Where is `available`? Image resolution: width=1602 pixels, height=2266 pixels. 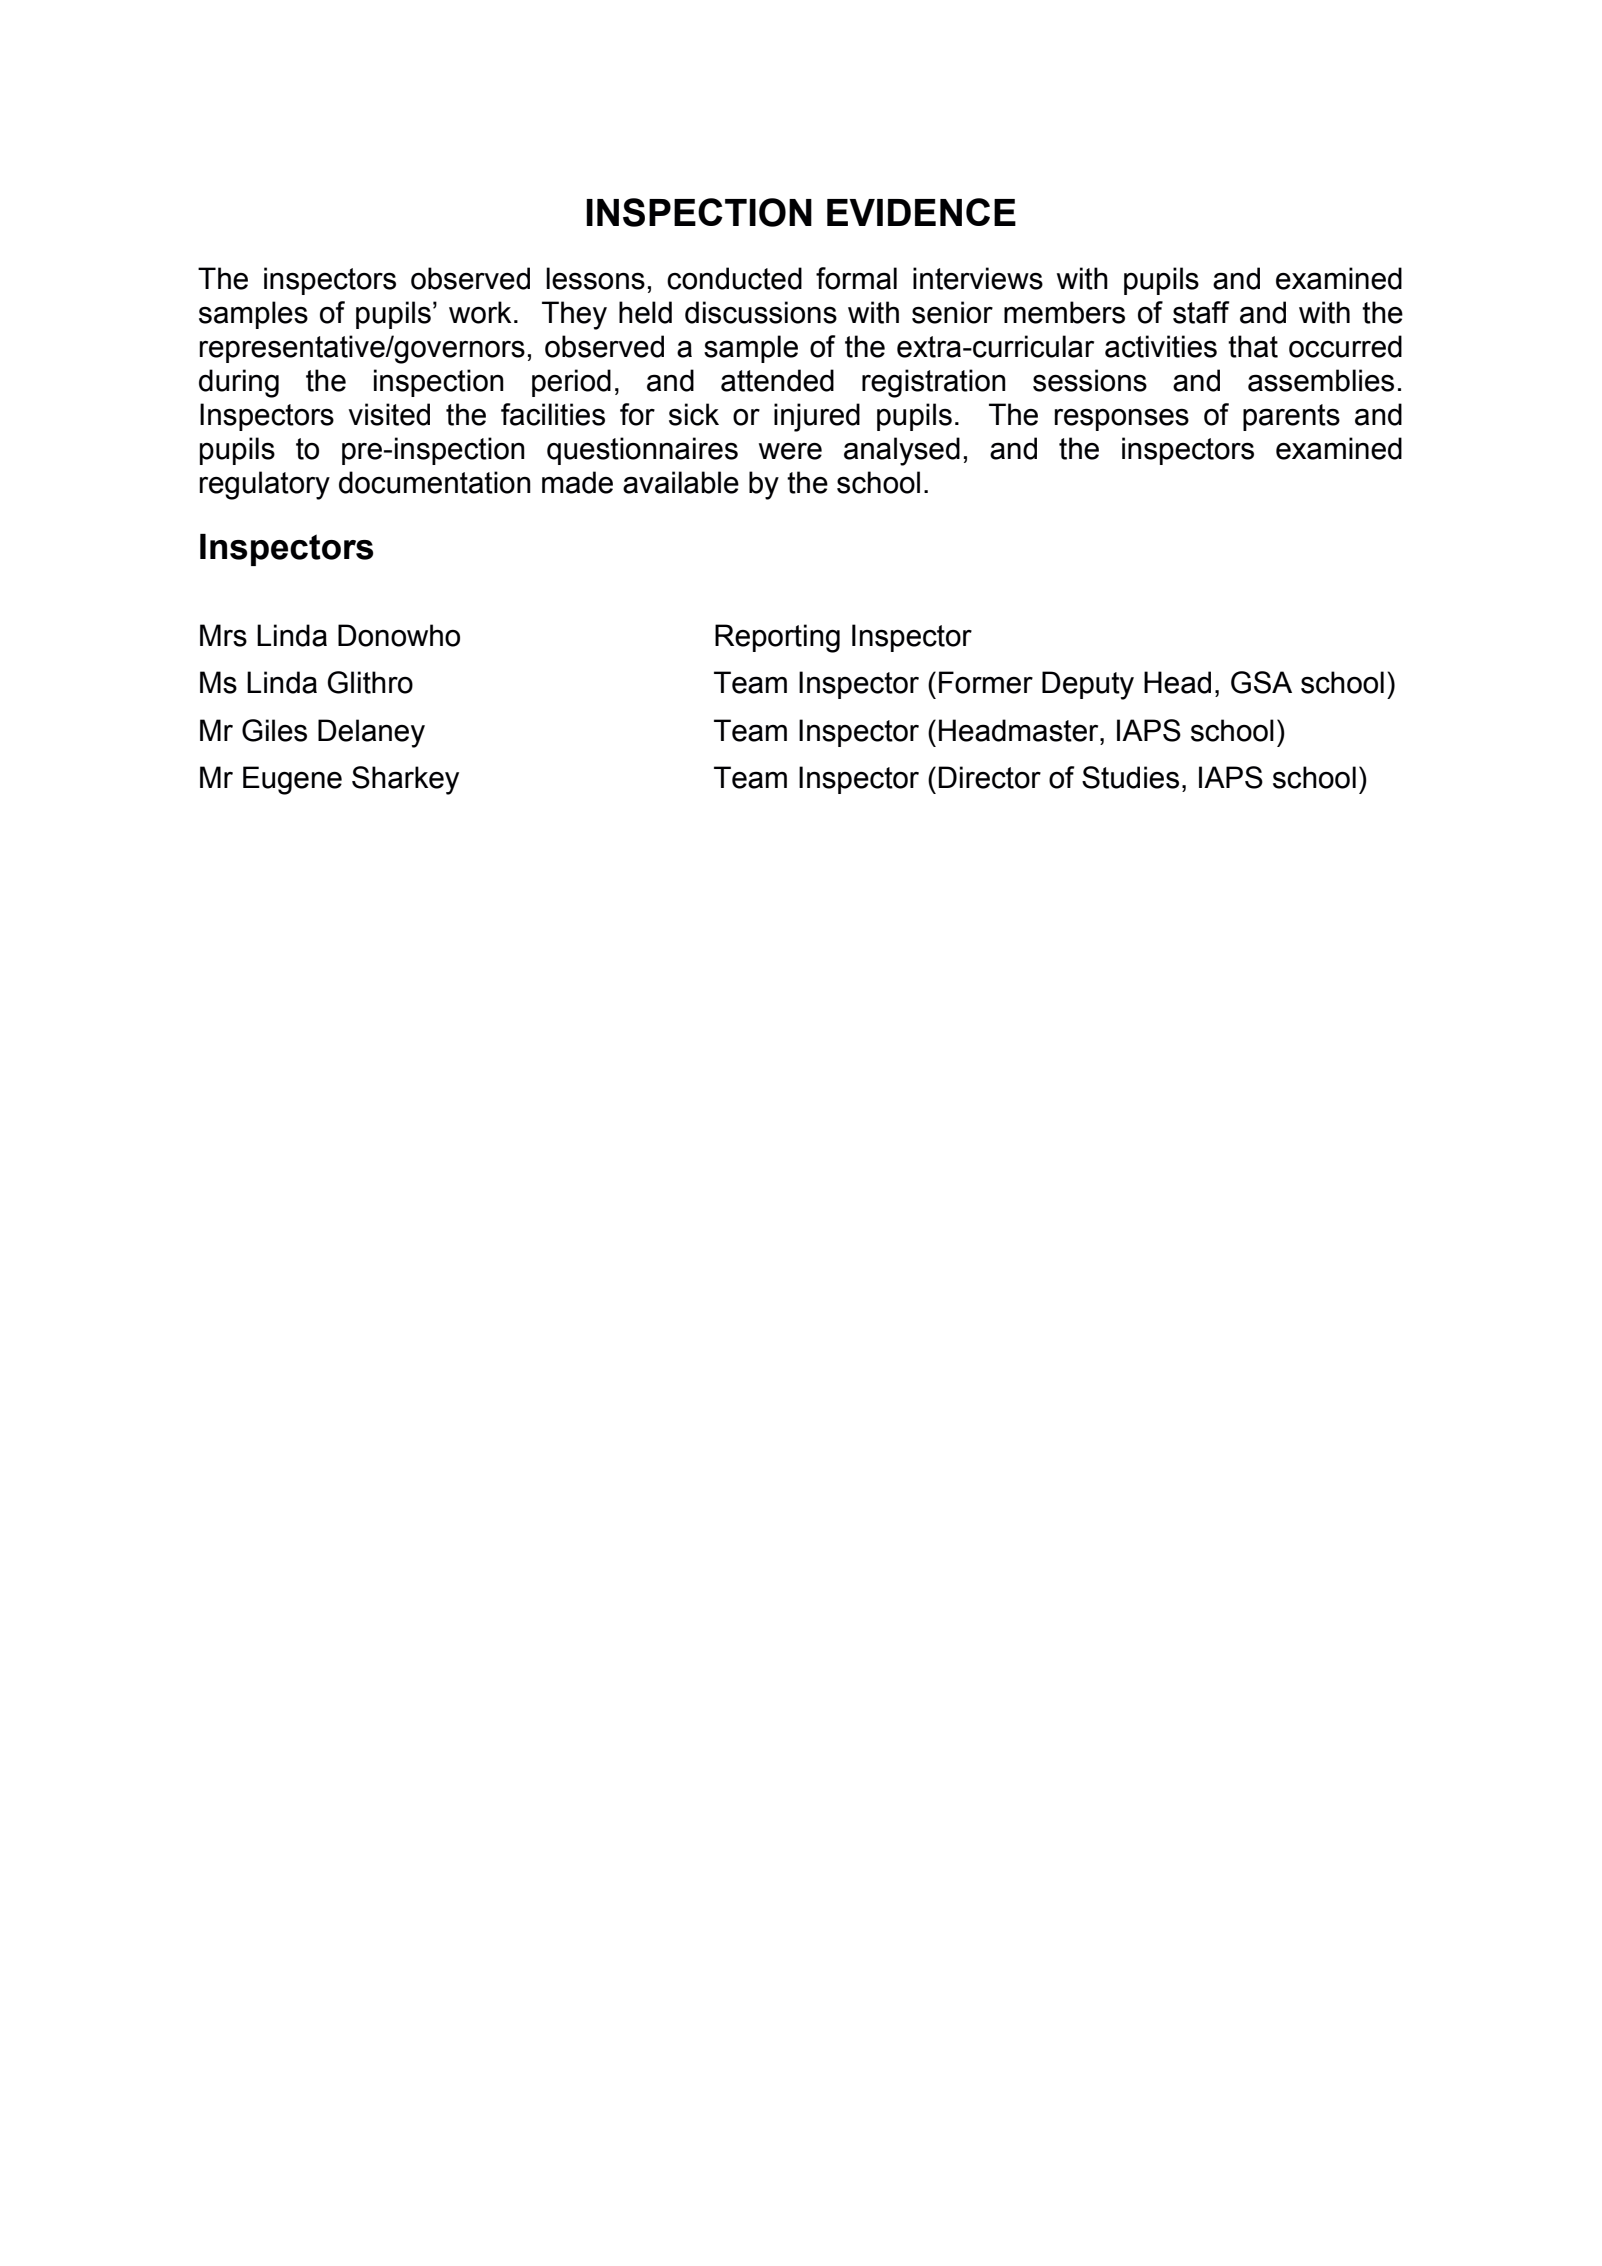
available is located at coordinates (681, 482).
